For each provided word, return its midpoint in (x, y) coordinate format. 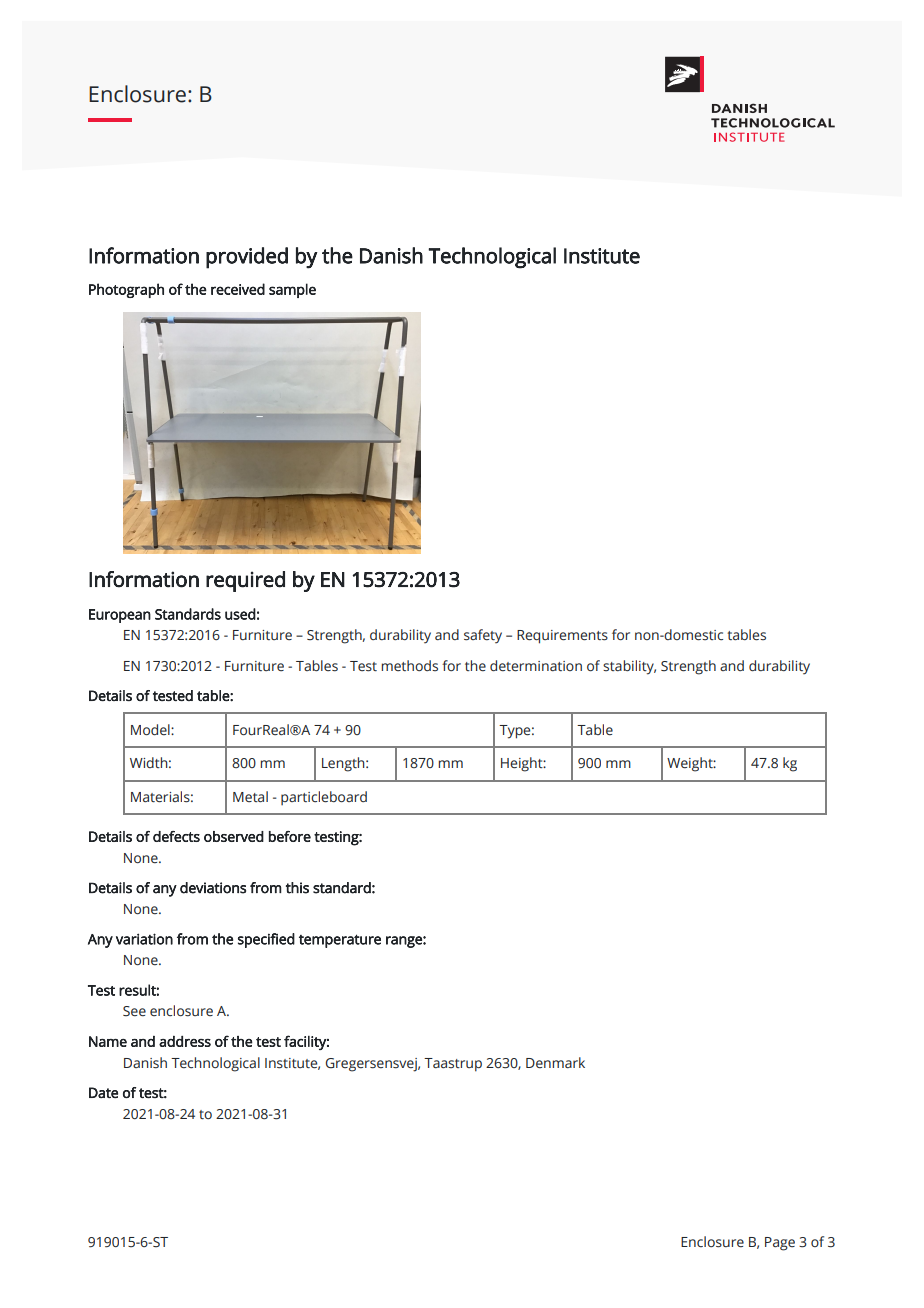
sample (292, 290)
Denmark (555, 1062)
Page (780, 1244)
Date (103, 1092)
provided (247, 258)
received (238, 289)
